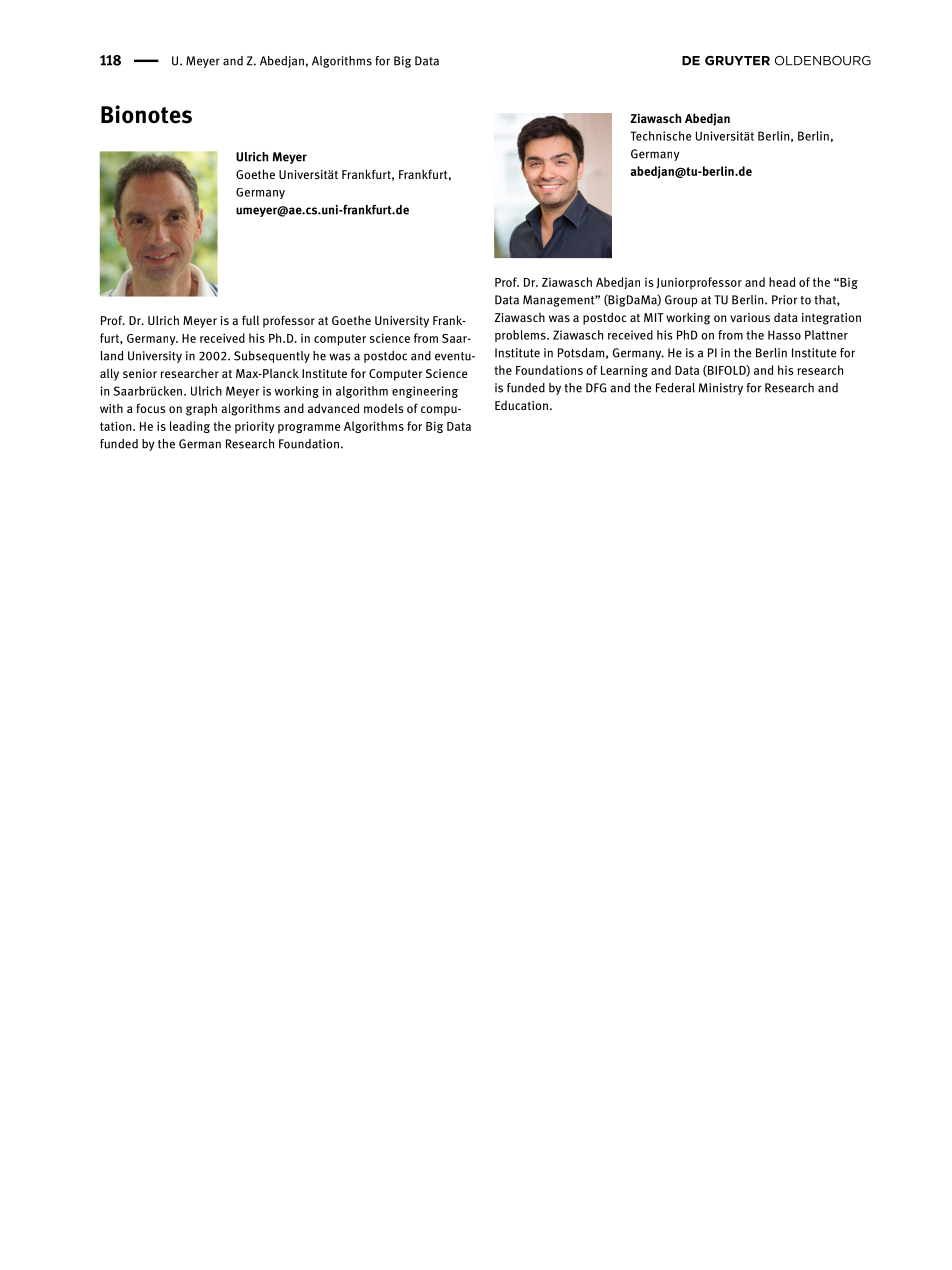 This screenshot has height=1270, width=952. Describe the element at coordinates (654, 317) in the screenshot. I see `MIT` at that location.
